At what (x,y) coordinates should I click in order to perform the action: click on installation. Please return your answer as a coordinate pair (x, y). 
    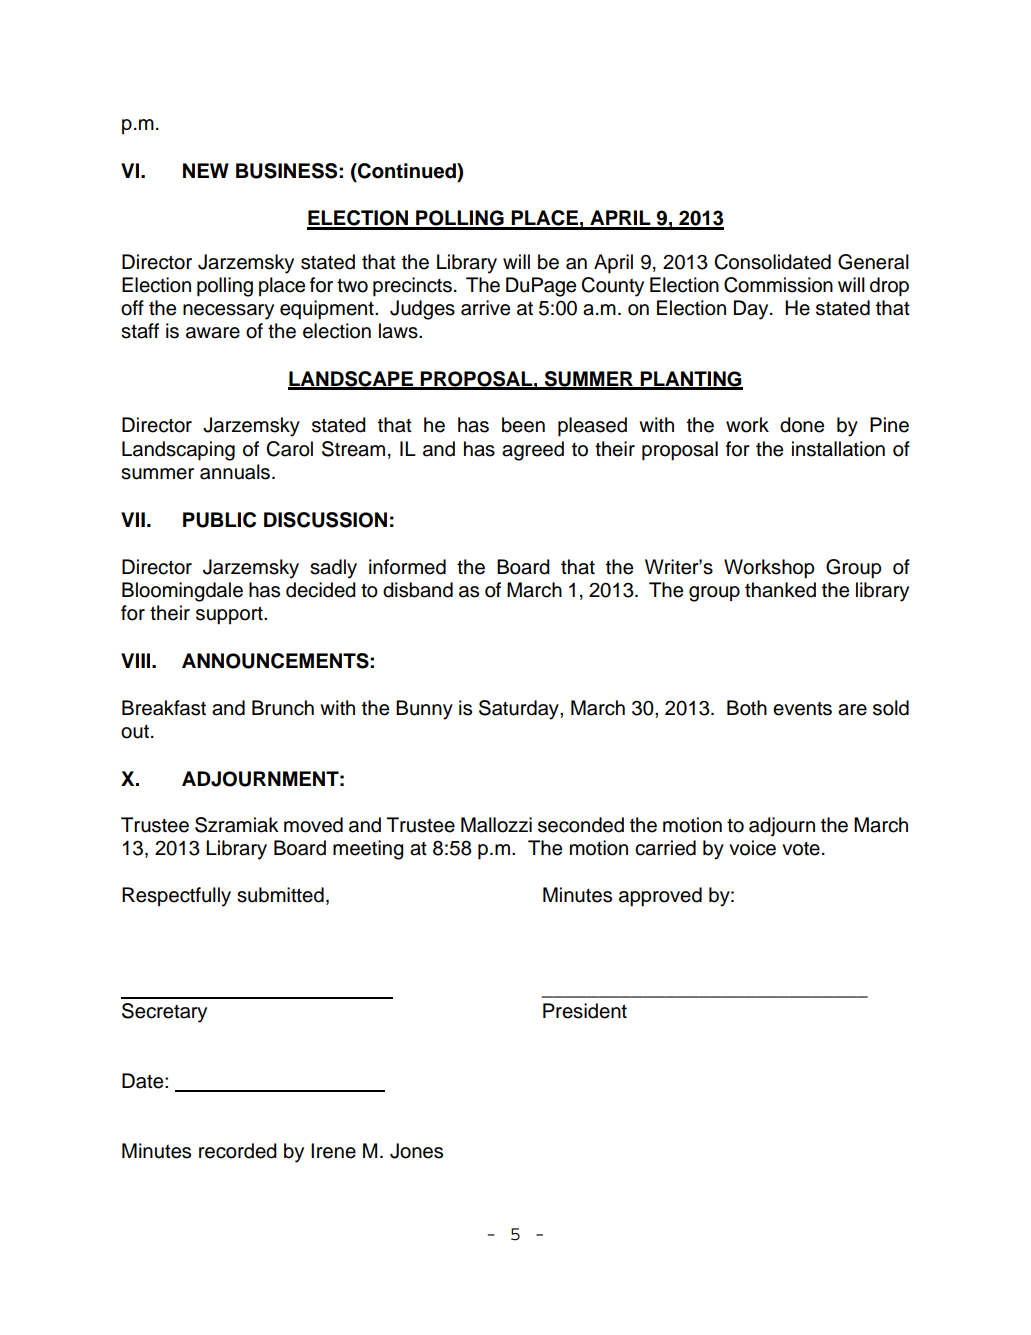
    Looking at the image, I should click on (838, 449).
